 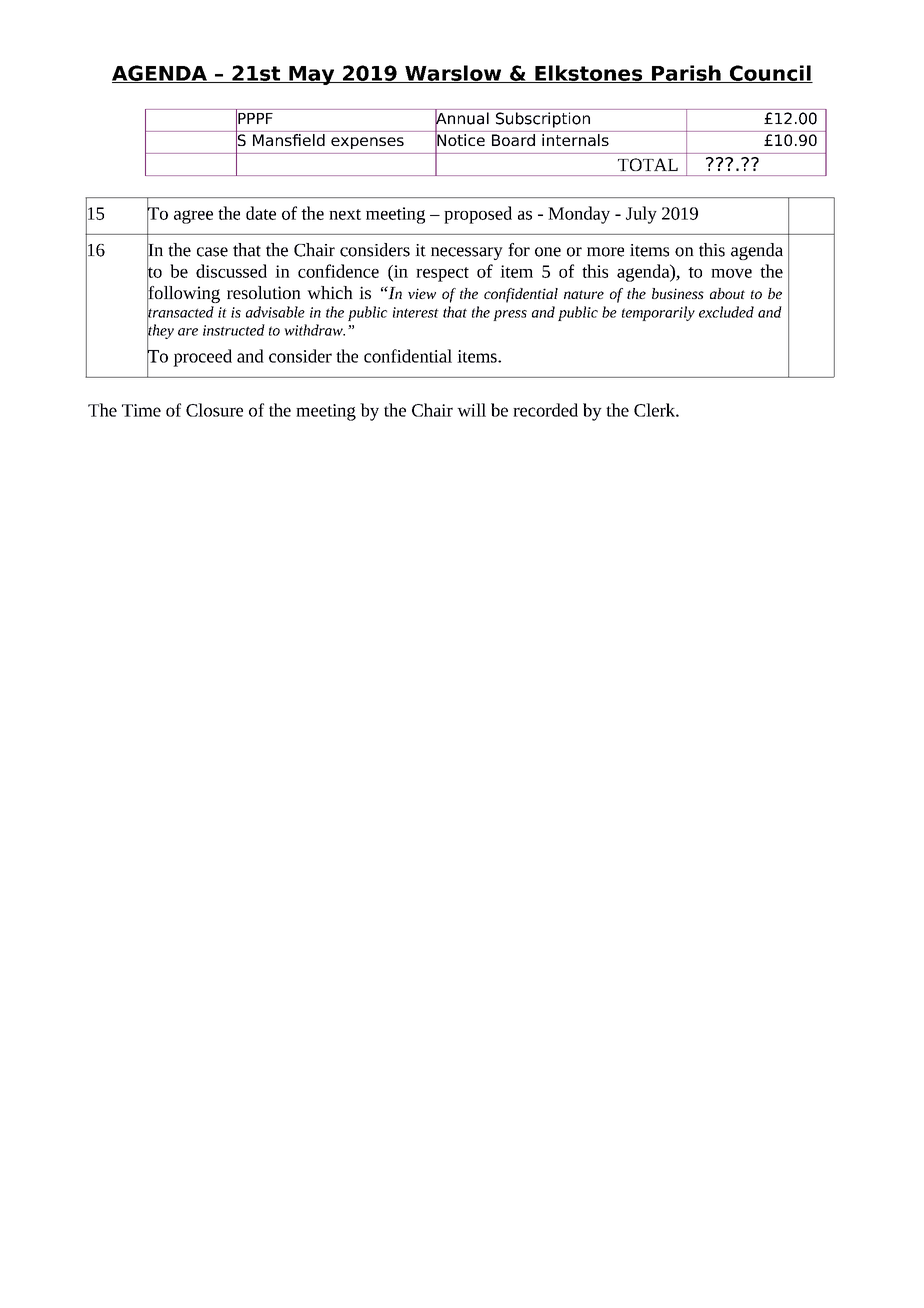 I want to click on necessary, so click(x=467, y=253).
